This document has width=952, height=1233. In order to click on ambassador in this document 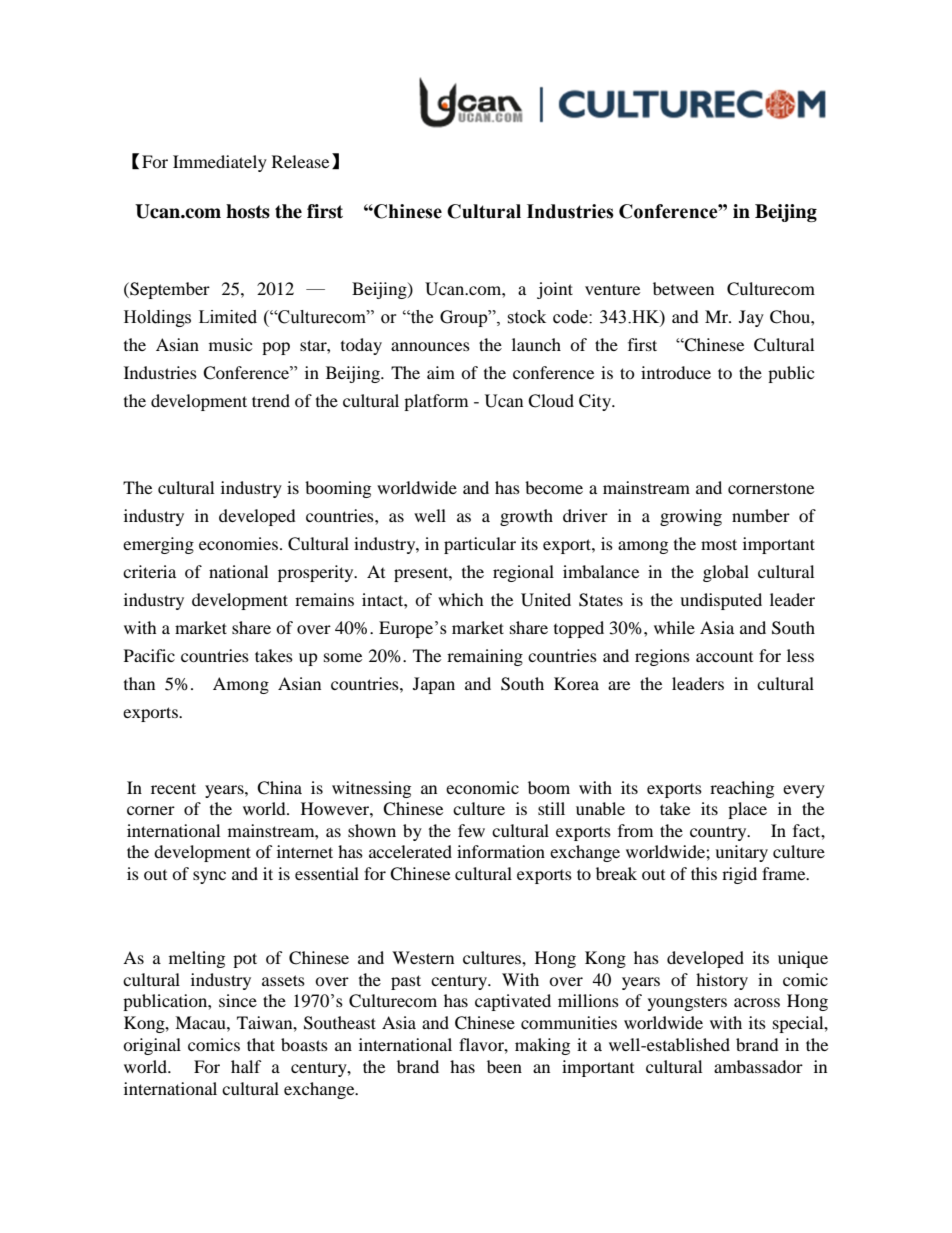, I will do `click(758, 1066)`.
